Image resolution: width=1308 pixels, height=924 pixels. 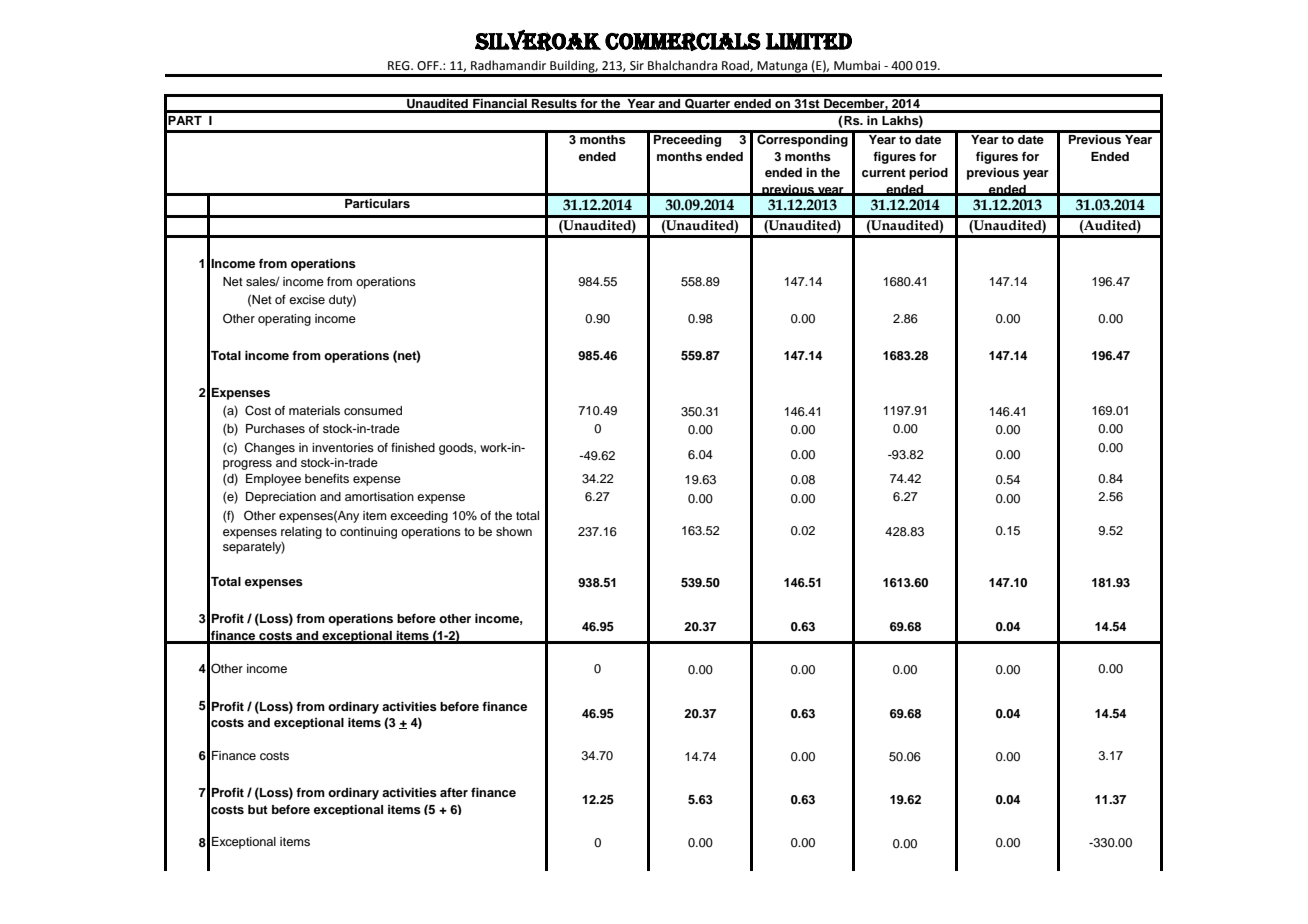 I want to click on shown, so click(x=514, y=531).
